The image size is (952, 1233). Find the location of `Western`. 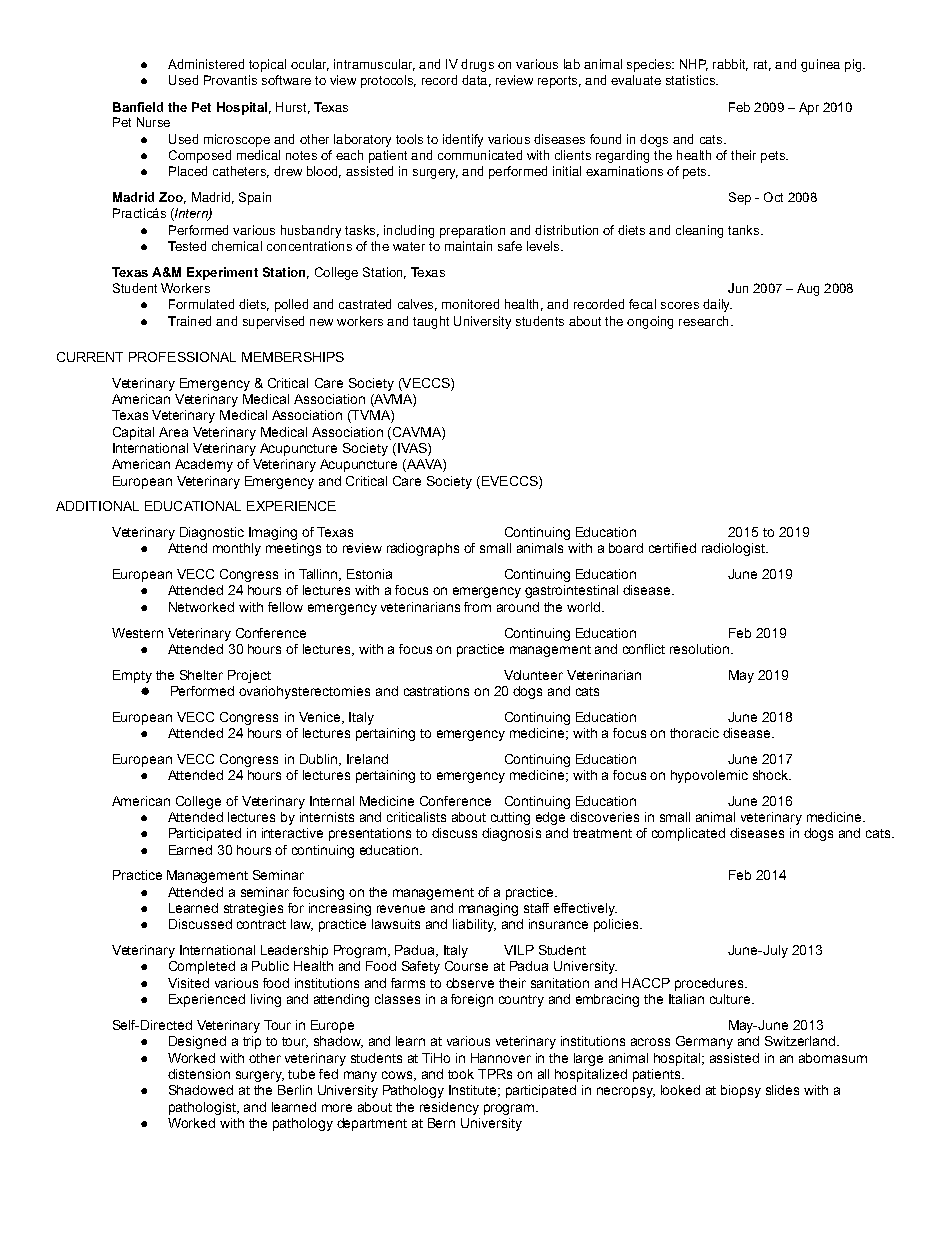

Western is located at coordinates (137, 633).
